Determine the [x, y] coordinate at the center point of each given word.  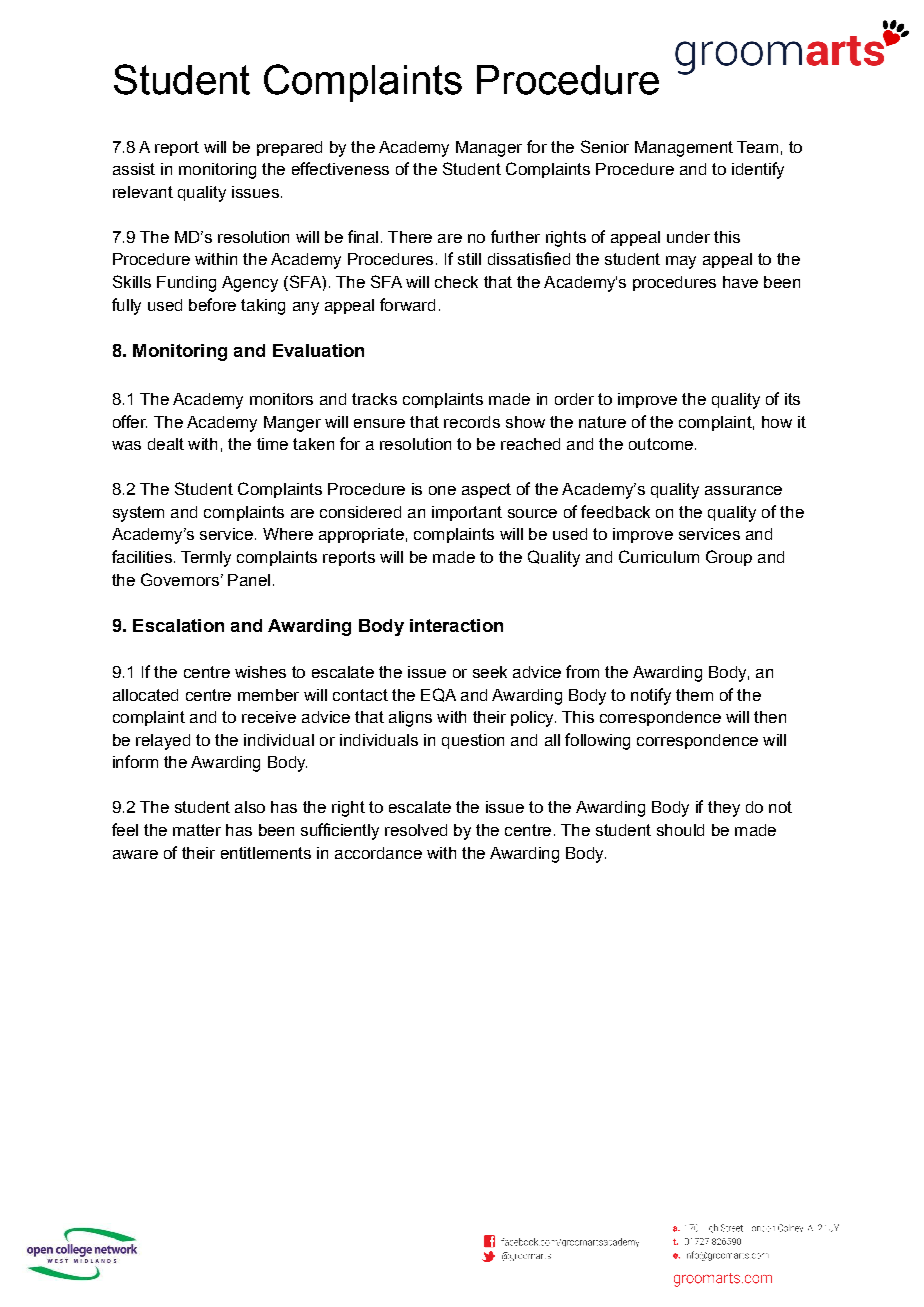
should [680, 830]
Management [684, 149]
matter [197, 830]
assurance [743, 490]
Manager [489, 149]
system [138, 514]
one [442, 490]
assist [134, 169]
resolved [416, 830]
